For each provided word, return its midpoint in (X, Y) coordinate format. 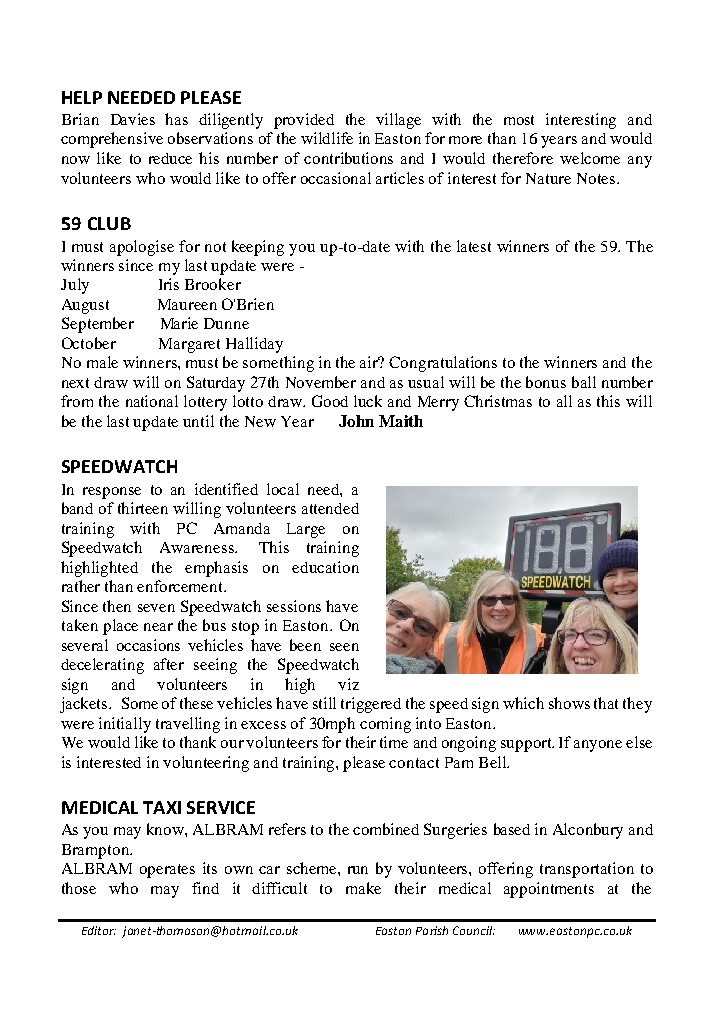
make (363, 888)
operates (167, 871)
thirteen (143, 508)
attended (330, 508)
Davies (133, 119)
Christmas (498, 401)
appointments (549, 890)
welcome (590, 158)
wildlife (327, 138)
